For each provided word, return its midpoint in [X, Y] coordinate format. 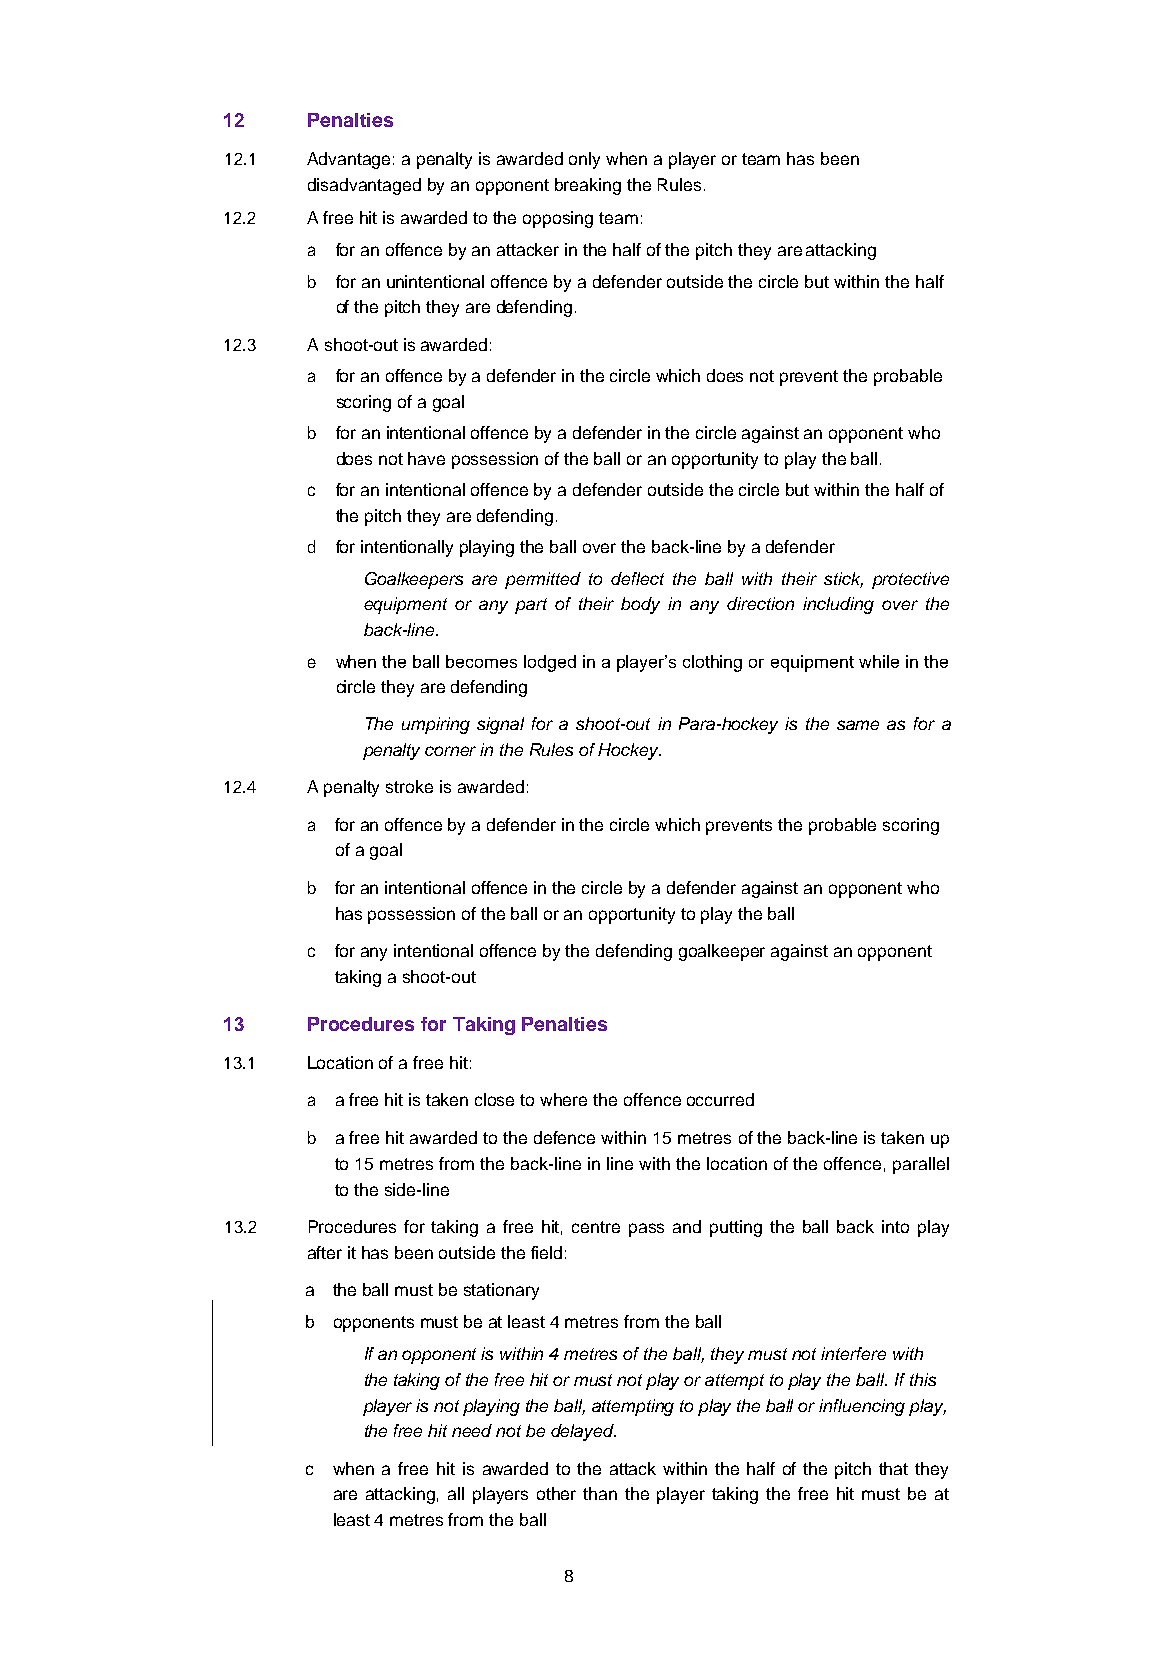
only [584, 160]
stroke [409, 786]
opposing [558, 219]
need [472, 1430]
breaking [588, 186]
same [858, 725]
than [600, 1493]
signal [500, 725]
